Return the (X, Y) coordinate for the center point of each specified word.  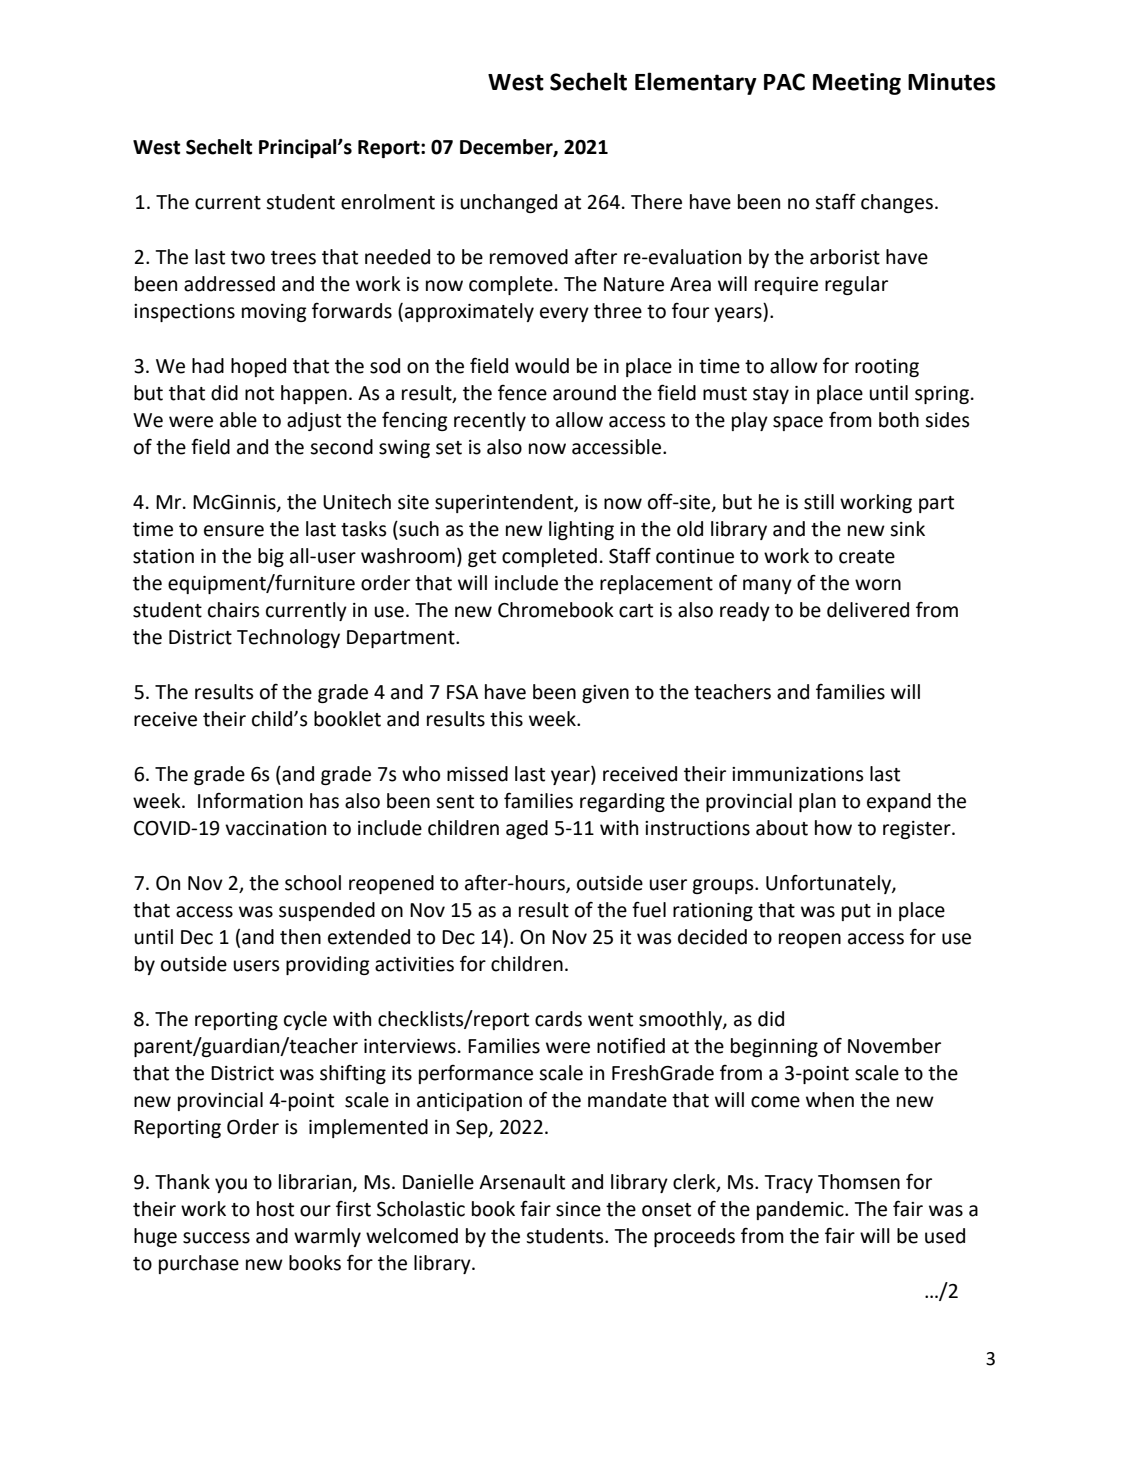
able (238, 420)
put (856, 912)
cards (558, 1019)
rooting (887, 368)
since (578, 1209)
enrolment (388, 202)
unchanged (508, 203)
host (275, 1209)
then (300, 937)
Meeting (857, 84)
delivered (868, 610)
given (605, 694)
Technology (288, 638)
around (584, 393)
